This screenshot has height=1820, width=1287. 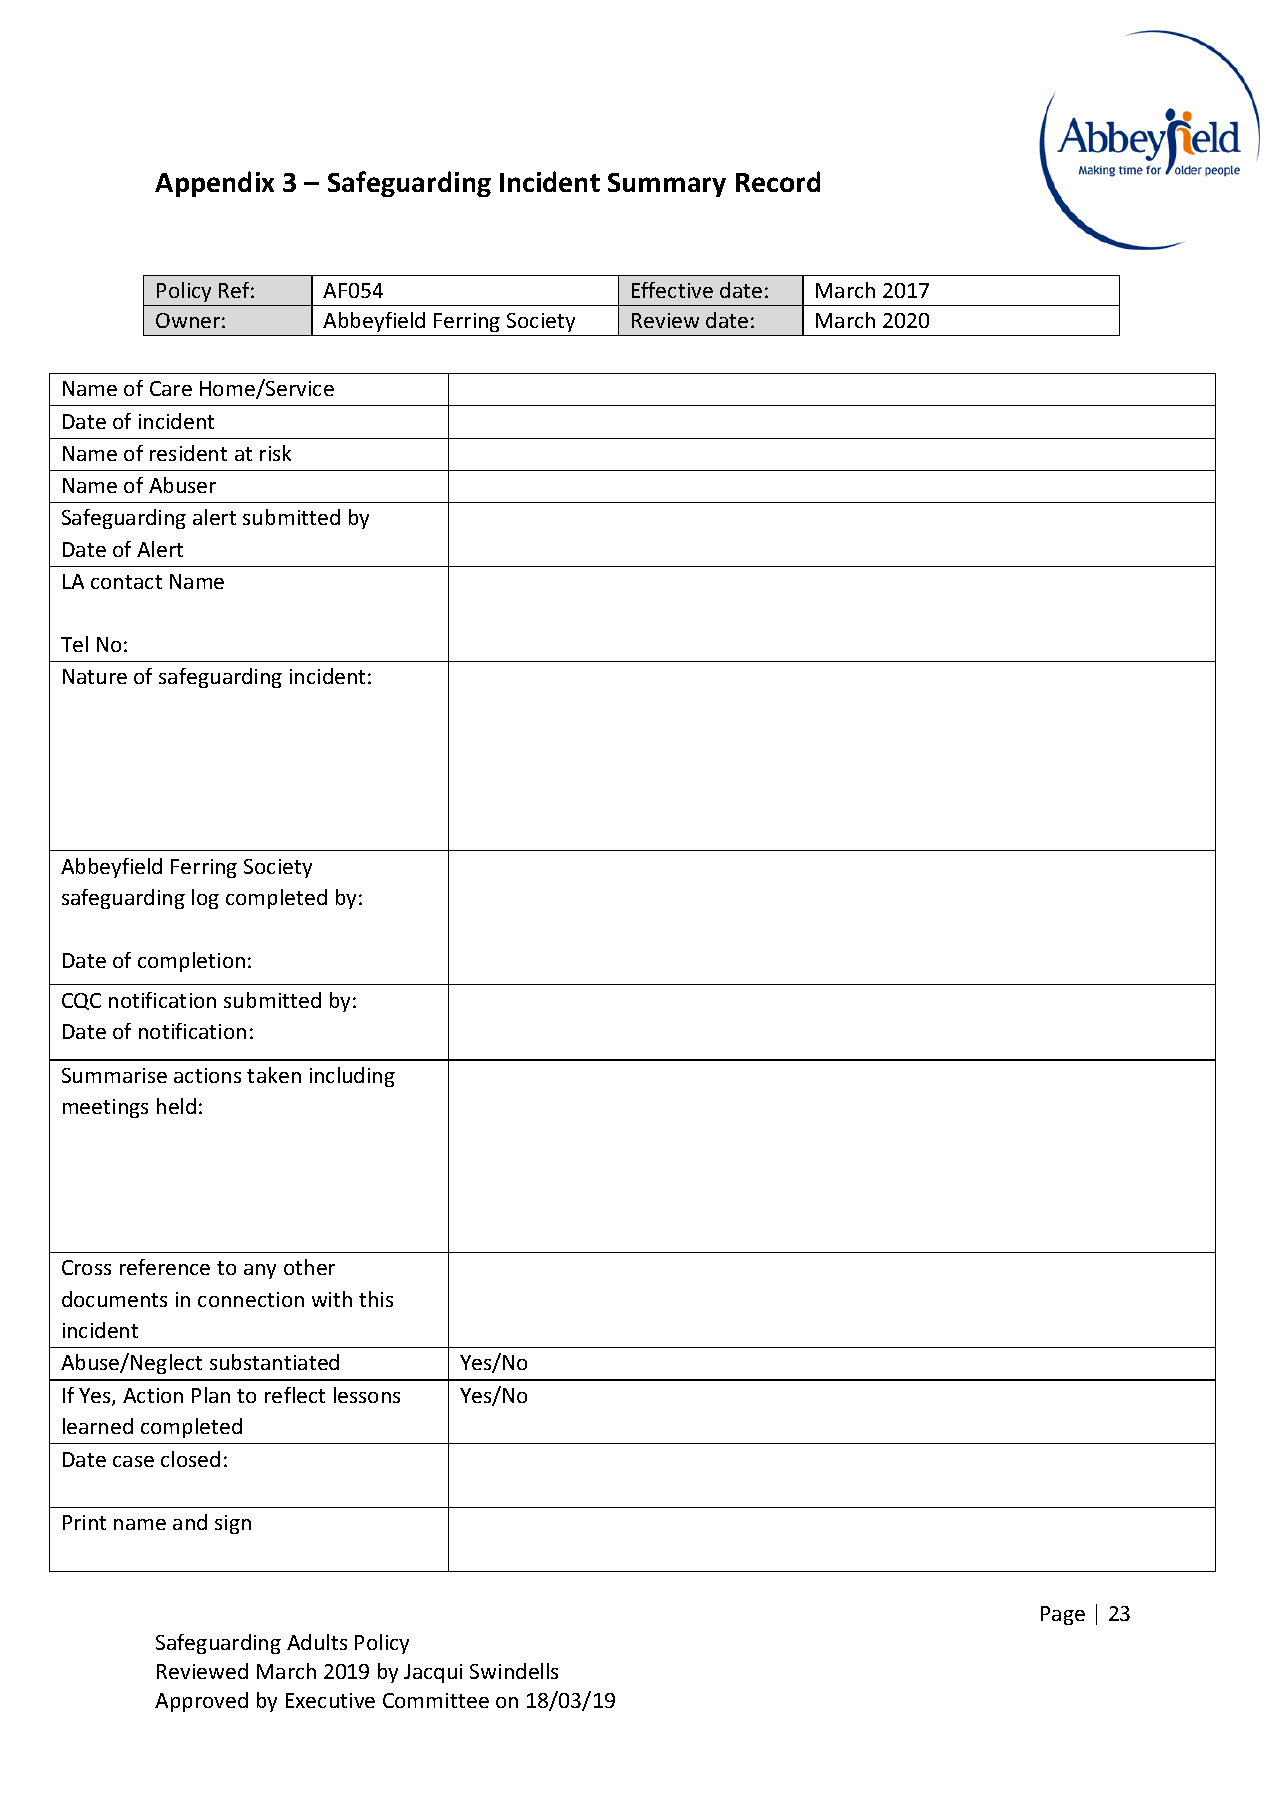 What do you see at coordinates (1063, 1615) in the screenshot?
I see `Page` at bounding box center [1063, 1615].
